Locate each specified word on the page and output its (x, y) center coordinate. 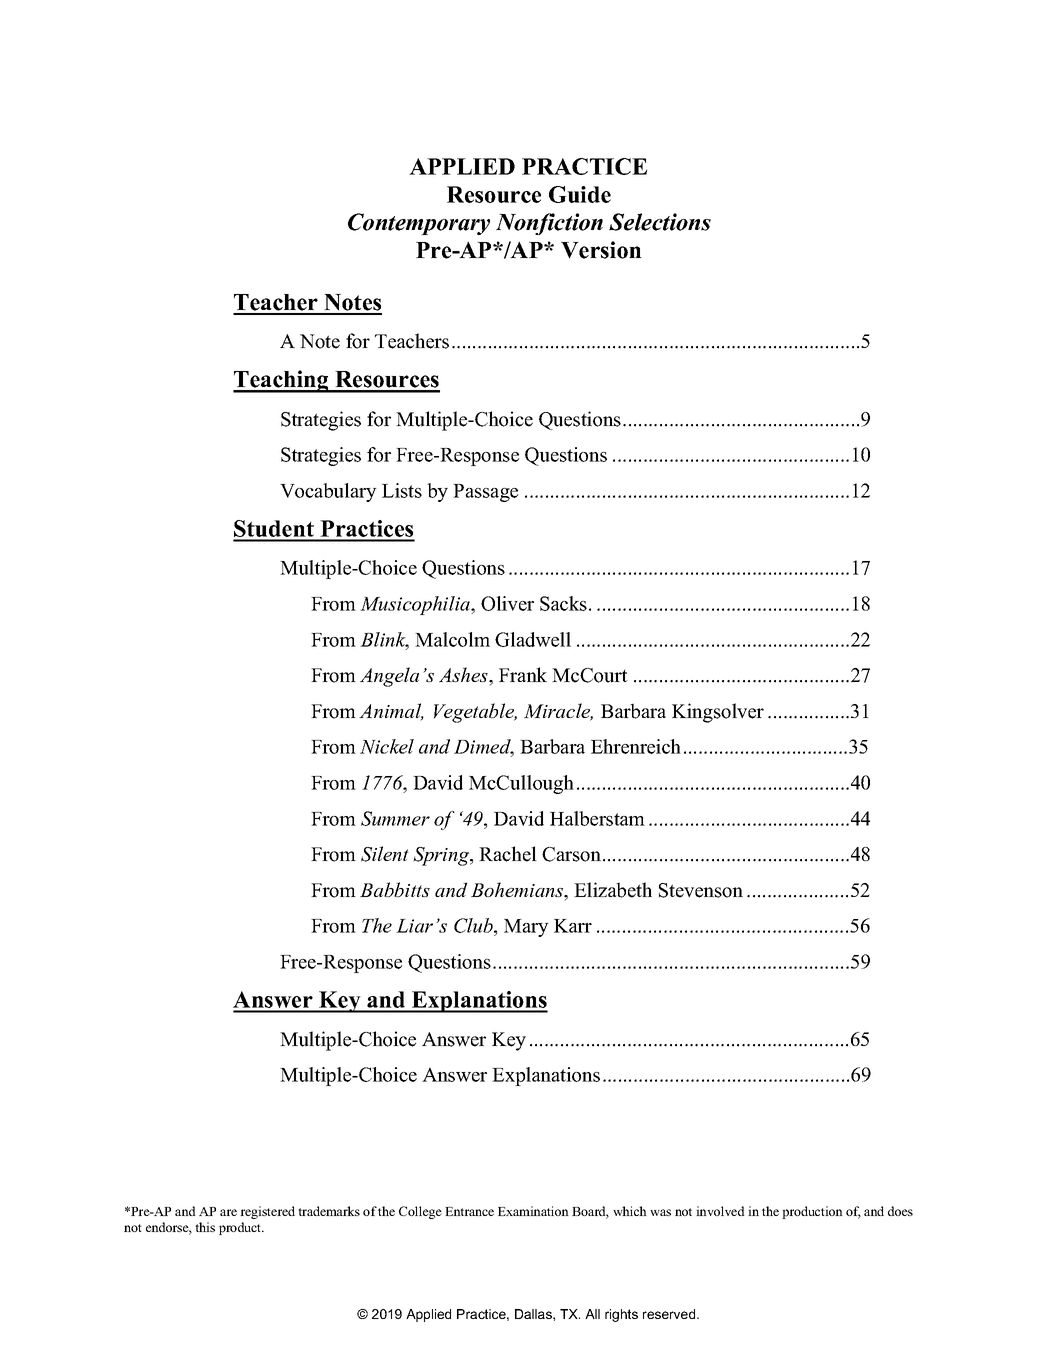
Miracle (558, 712)
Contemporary (419, 224)
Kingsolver (718, 713)
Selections (660, 222)
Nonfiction (549, 224)
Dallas (534, 1314)
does (900, 1211)
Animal (391, 712)
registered (267, 1212)
